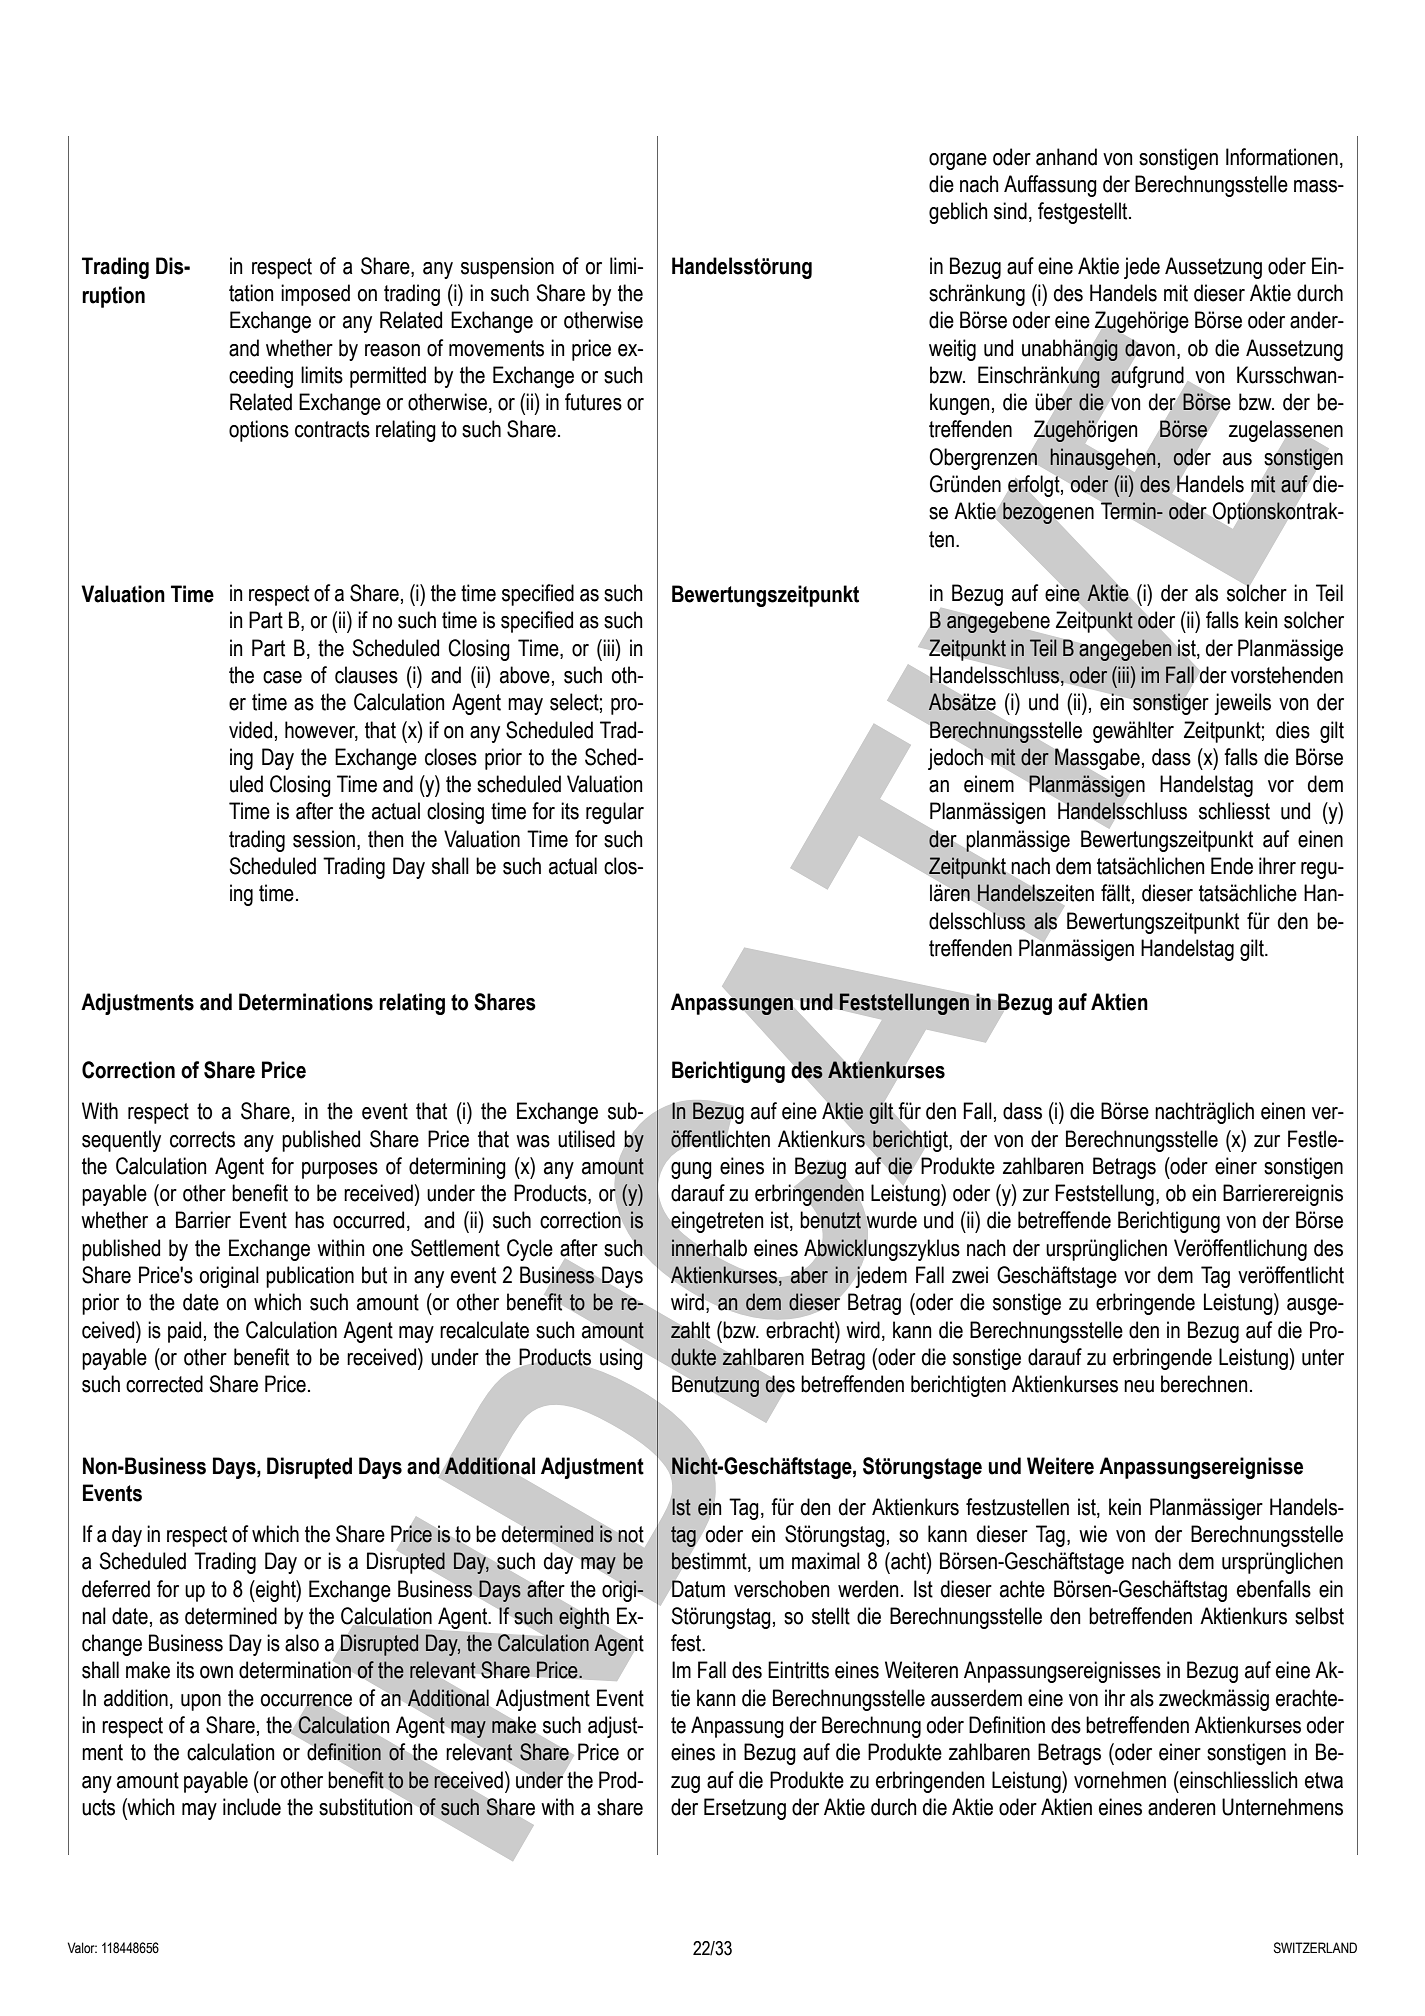  I want to click on Cycle, so click(530, 1250).
